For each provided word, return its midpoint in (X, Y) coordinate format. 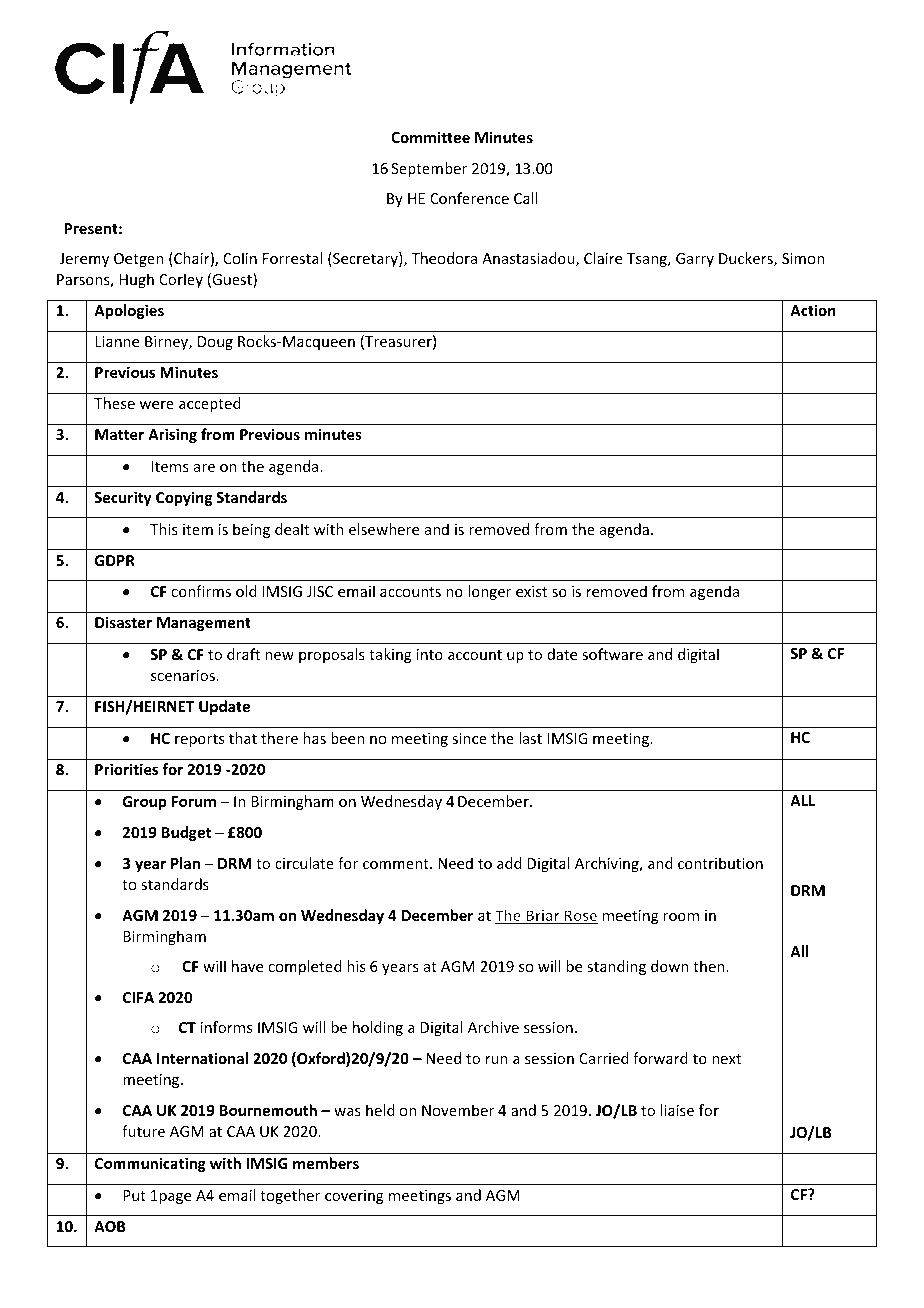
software (612, 654)
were (156, 405)
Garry (695, 260)
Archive (493, 1027)
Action (813, 310)
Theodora (444, 258)
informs (226, 1027)
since (469, 738)
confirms (201, 591)
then (709, 966)
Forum (194, 801)
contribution (720, 863)
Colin (240, 258)
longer (489, 592)
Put (134, 1195)
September (429, 169)
